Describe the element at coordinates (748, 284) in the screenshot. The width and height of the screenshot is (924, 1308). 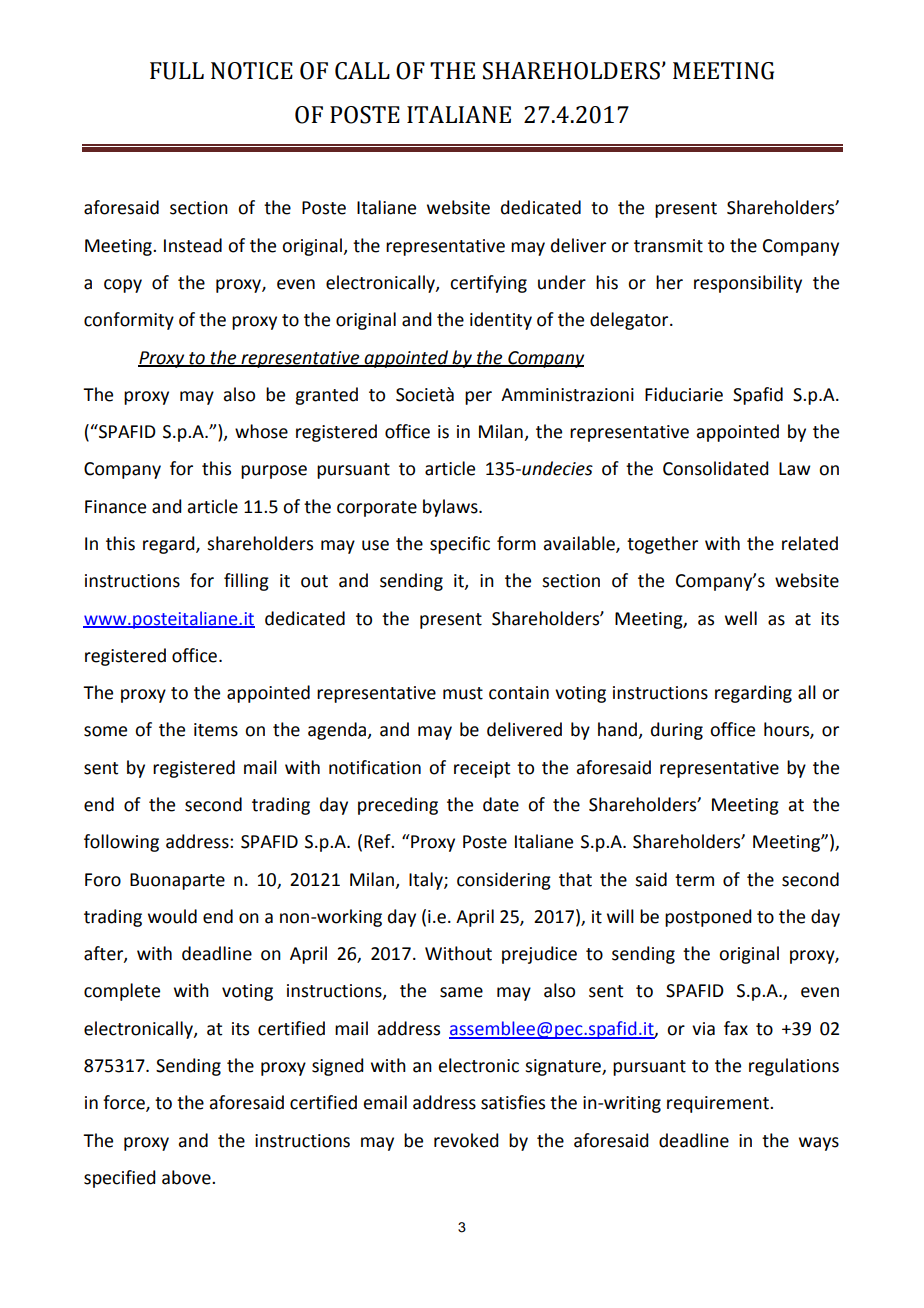
I see `responsibility` at that location.
